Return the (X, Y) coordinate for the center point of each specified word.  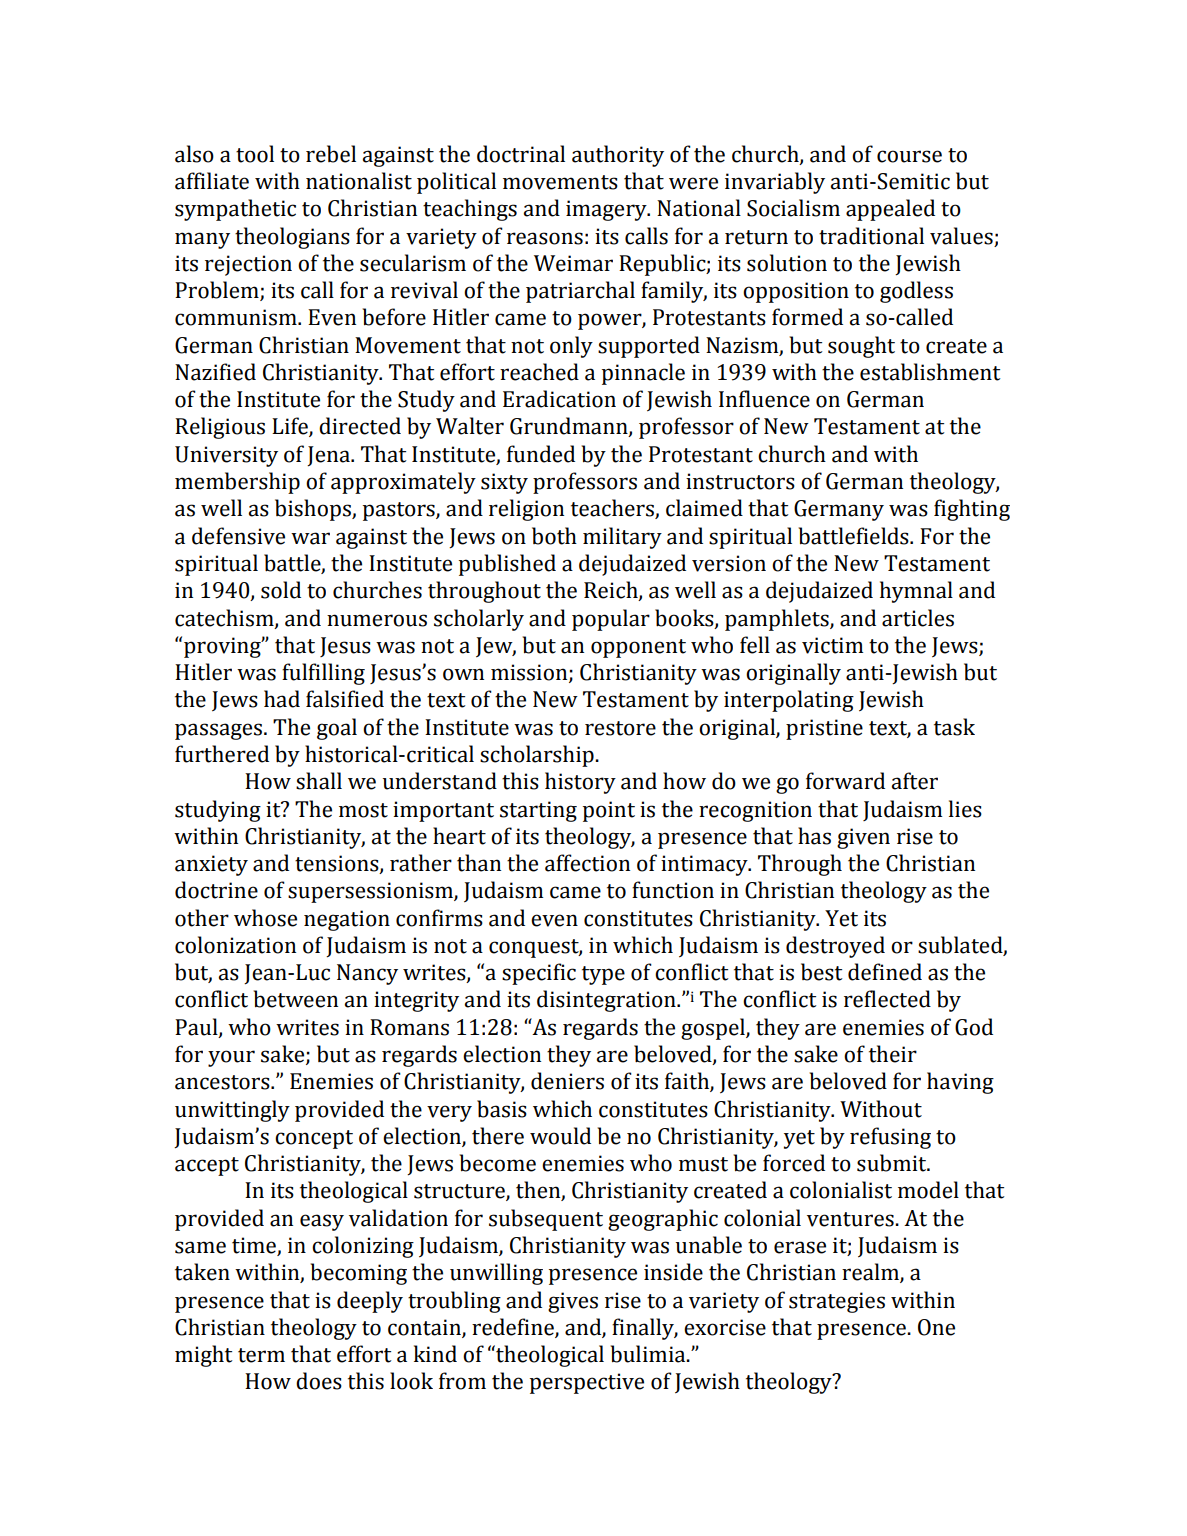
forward (845, 781)
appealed (890, 210)
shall (319, 781)
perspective (587, 1383)
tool (255, 154)
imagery (607, 210)
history (580, 783)
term (261, 1355)
